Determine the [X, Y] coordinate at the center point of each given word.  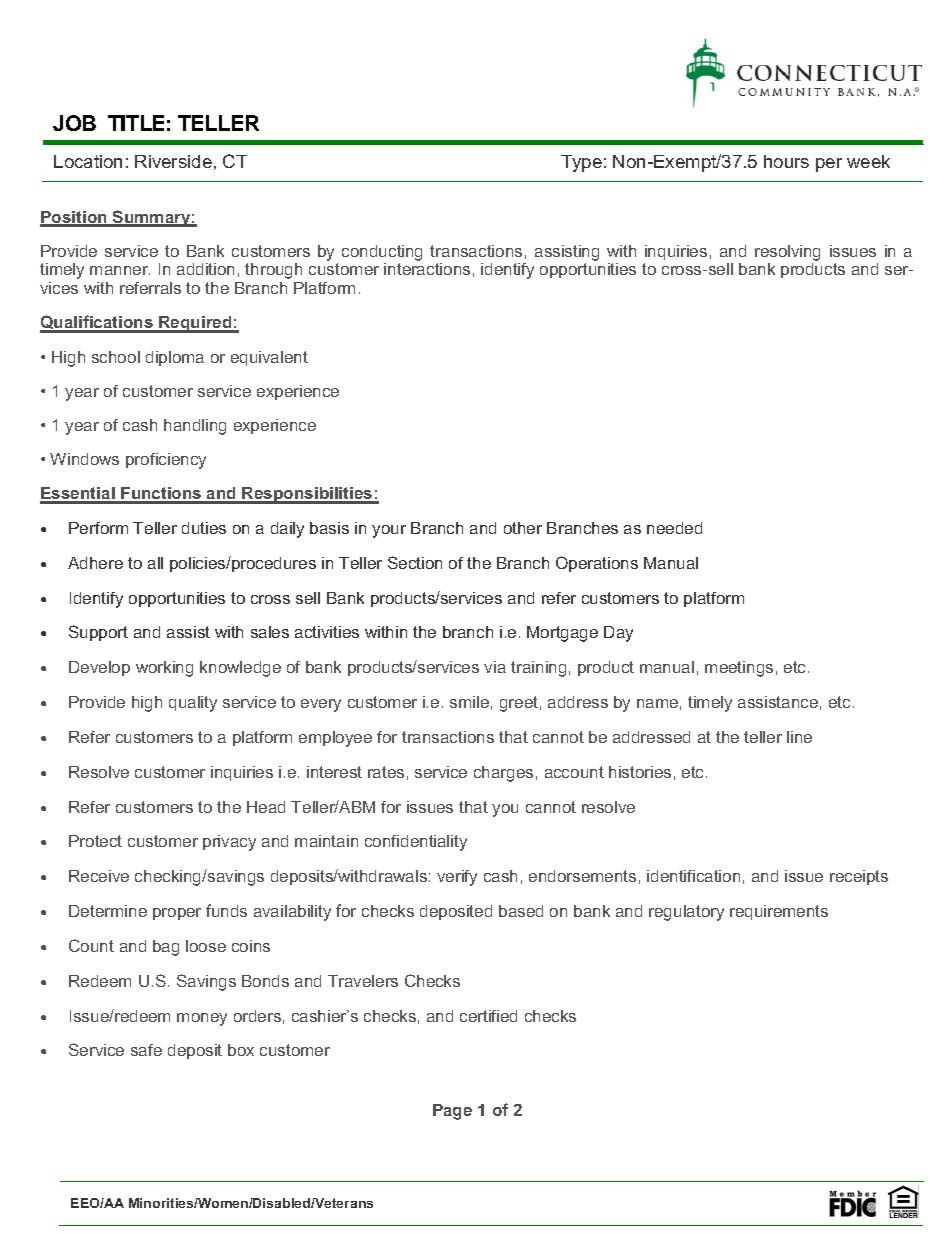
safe [146, 1050]
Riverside [173, 161]
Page [452, 1112]
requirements [779, 912]
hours [786, 161]
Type [581, 163]
